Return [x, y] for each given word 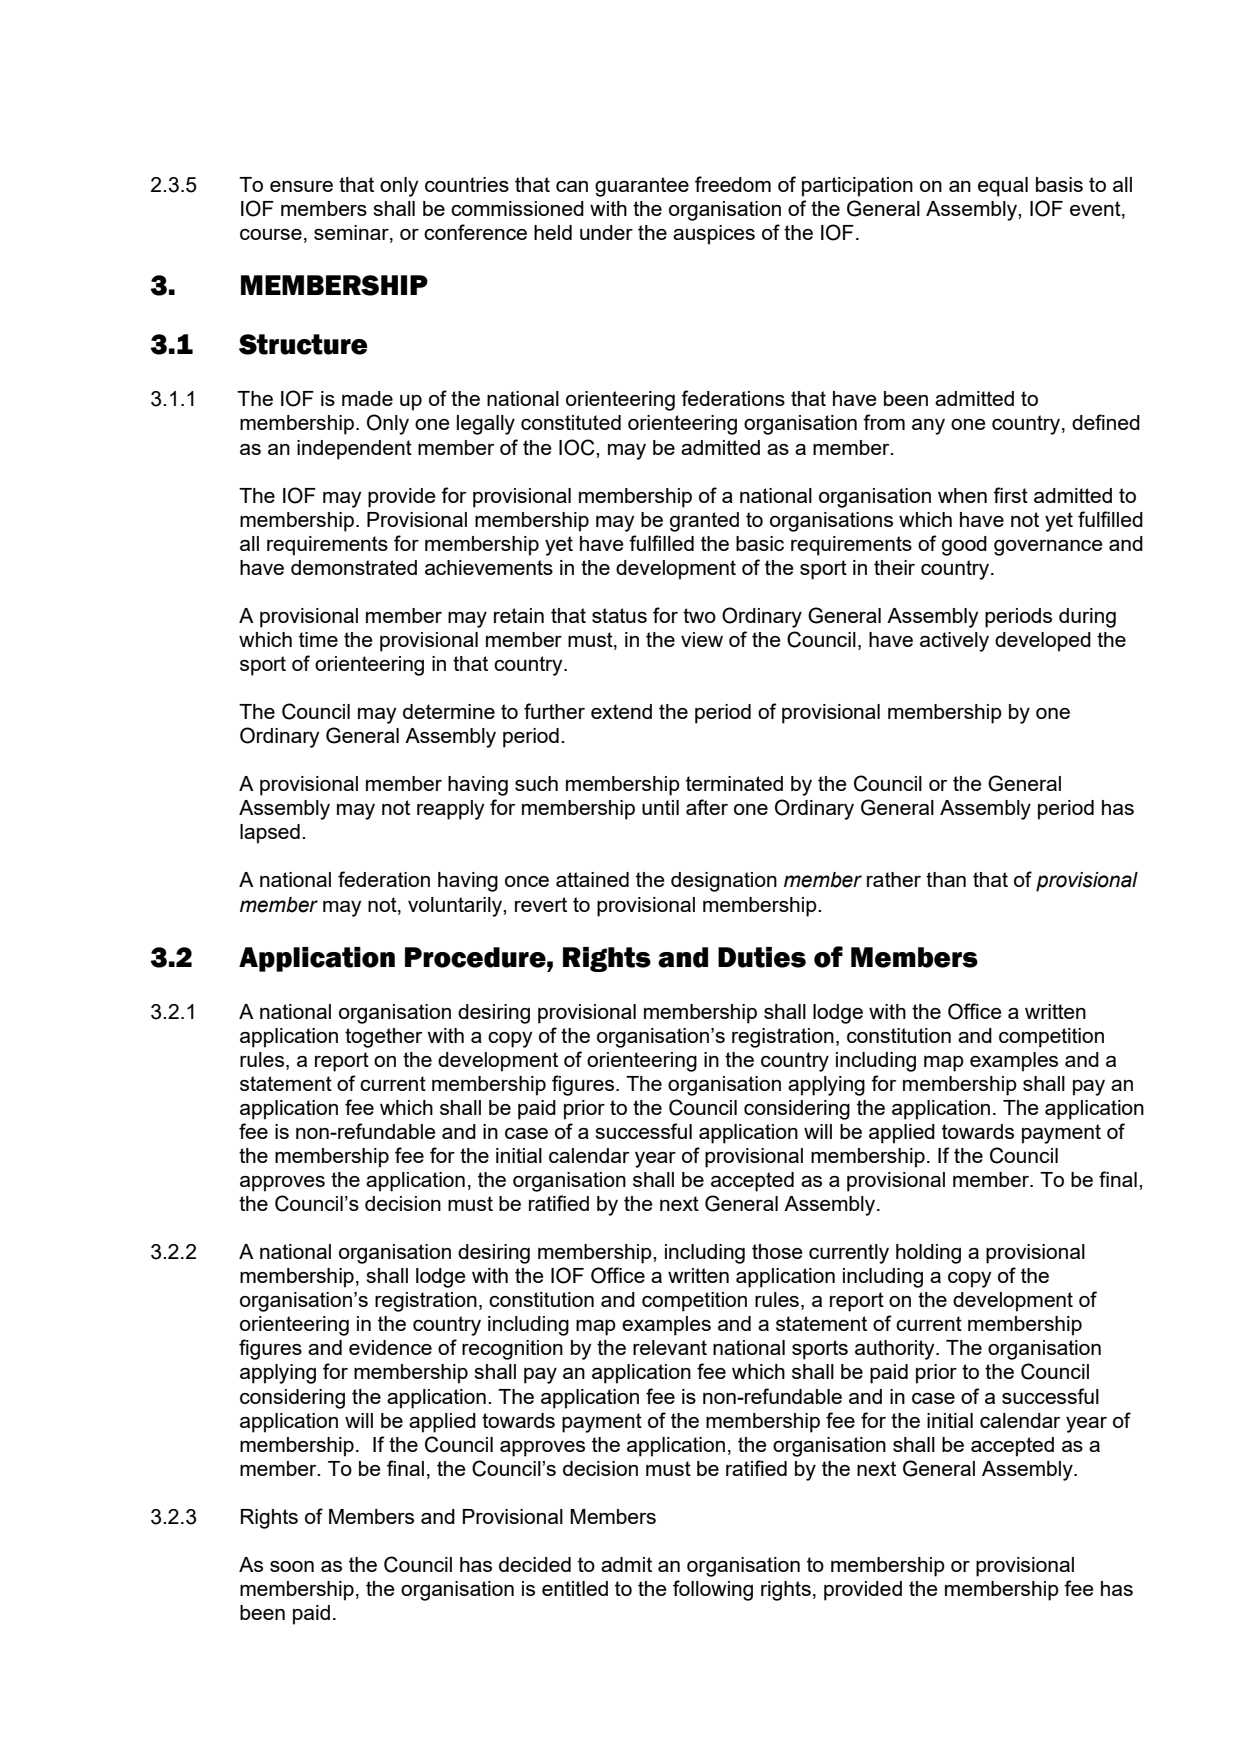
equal [1003, 187]
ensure [301, 186]
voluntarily [456, 907]
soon [292, 1566]
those [777, 1251]
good [964, 546]
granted [704, 522]
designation [724, 882]
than [946, 879]
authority [896, 1350]
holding [928, 1254]
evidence [390, 1347]
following [713, 1590]
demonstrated [354, 567]
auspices [714, 235]
